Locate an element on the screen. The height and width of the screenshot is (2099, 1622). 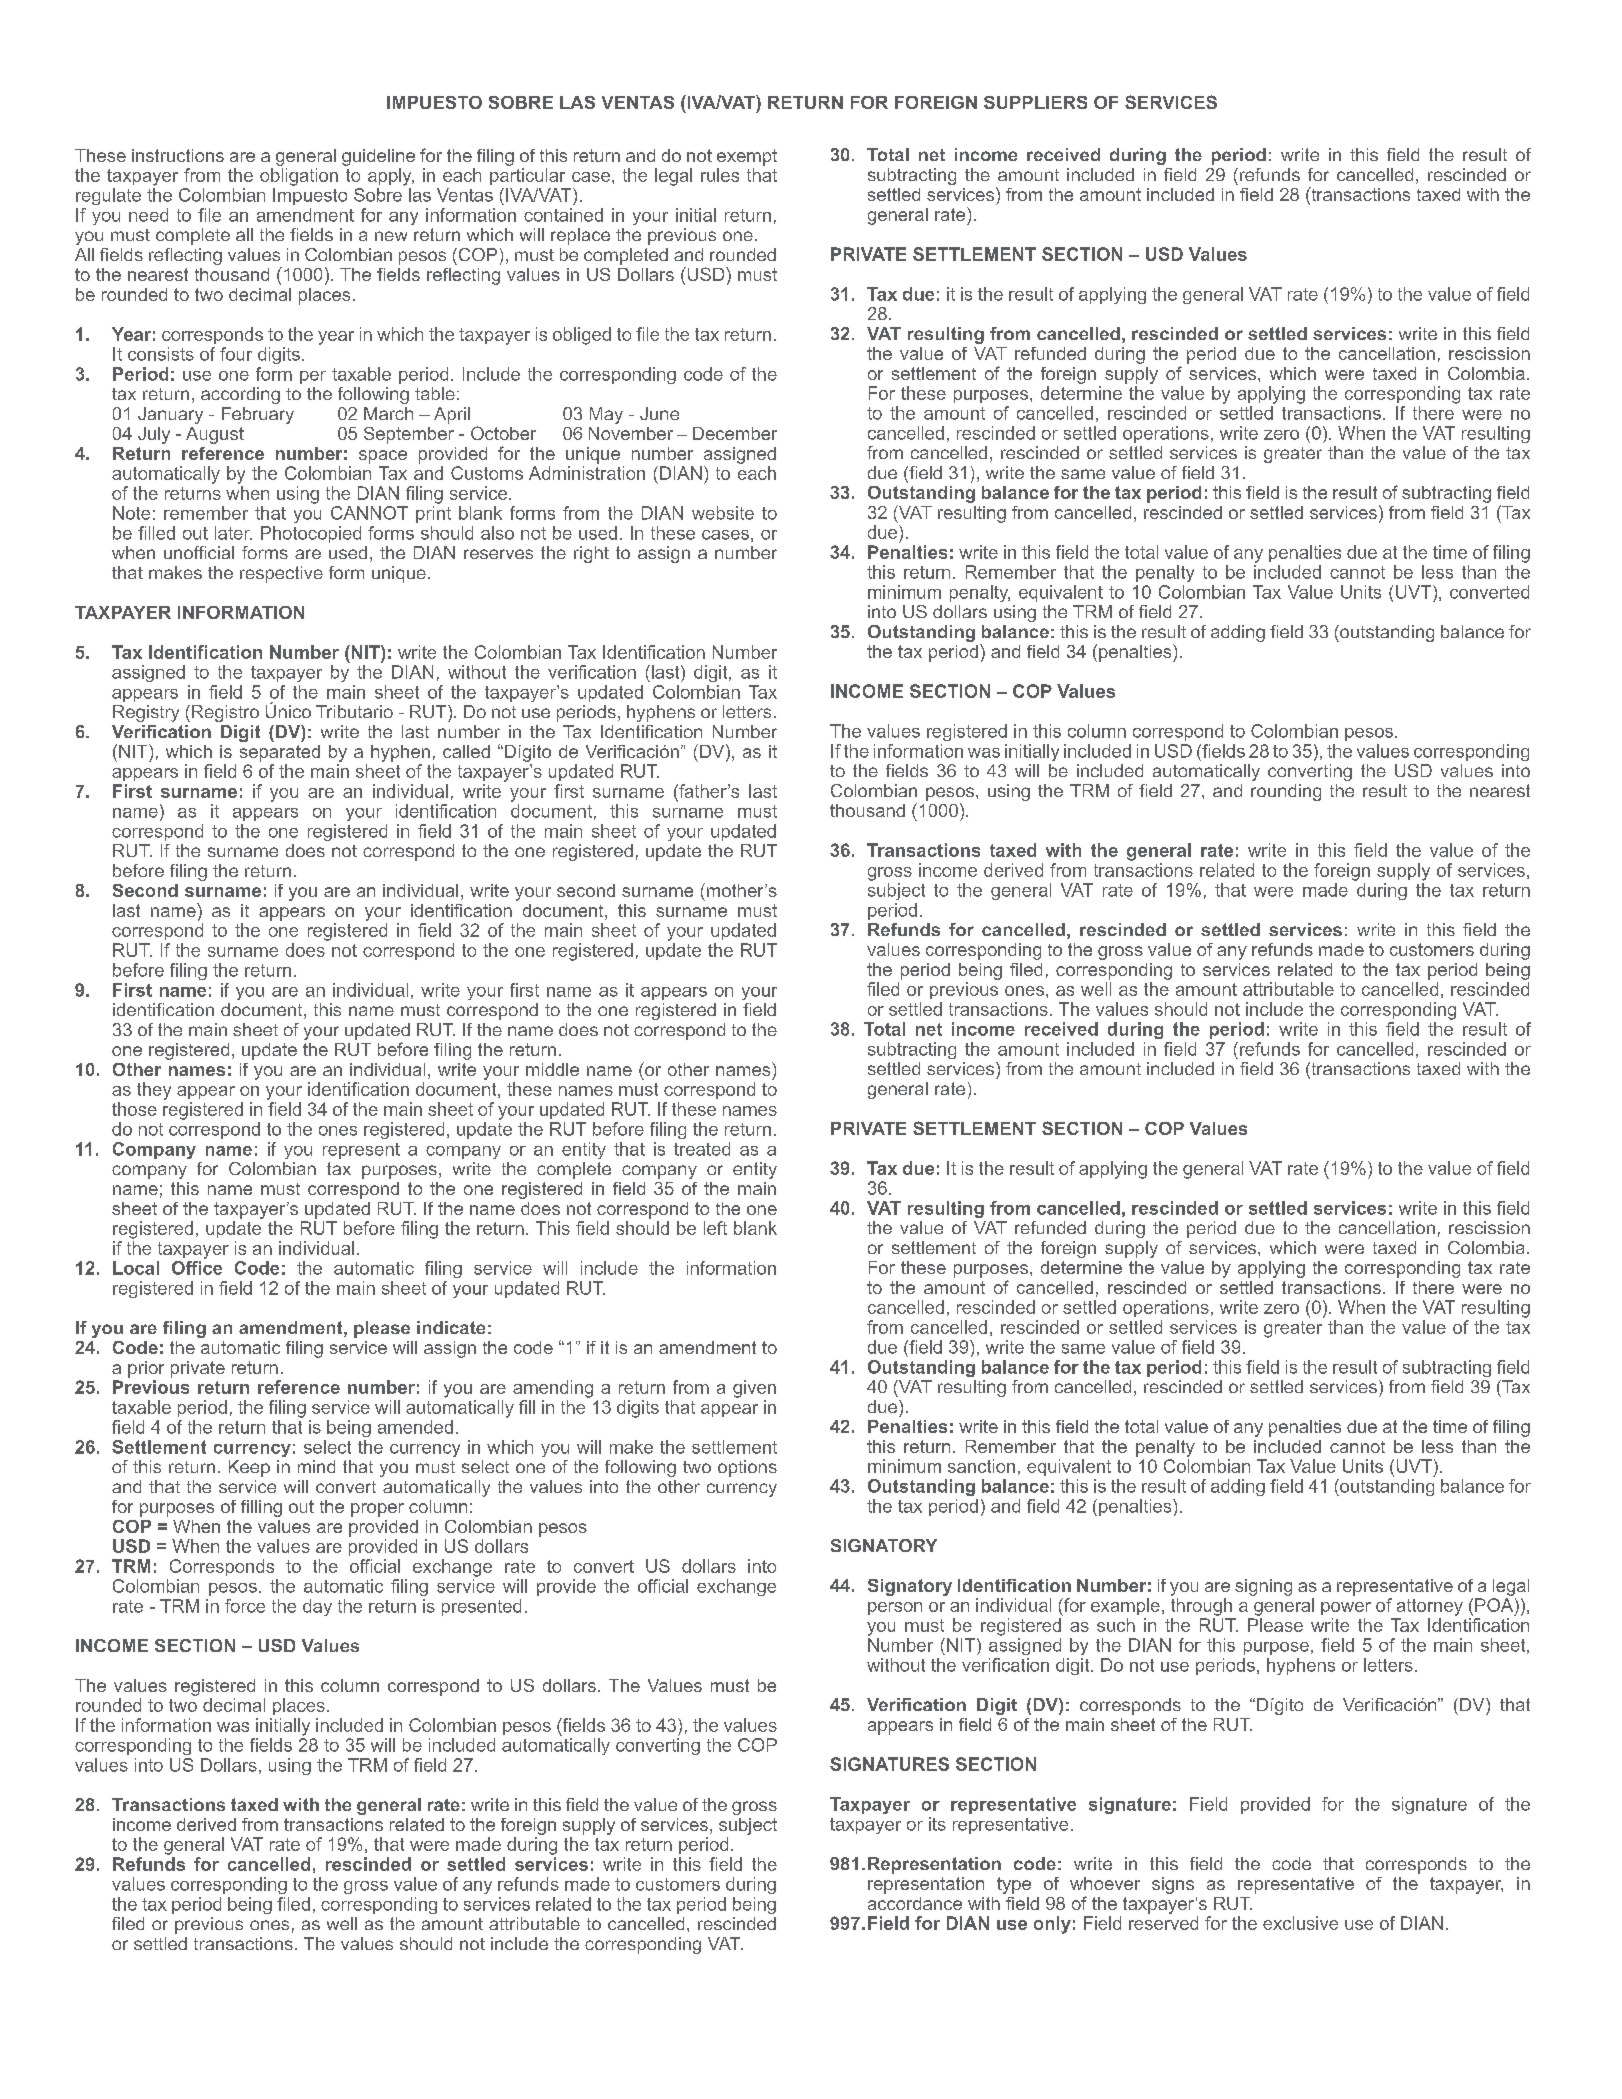
accordance is located at coordinates (915, 1903).
